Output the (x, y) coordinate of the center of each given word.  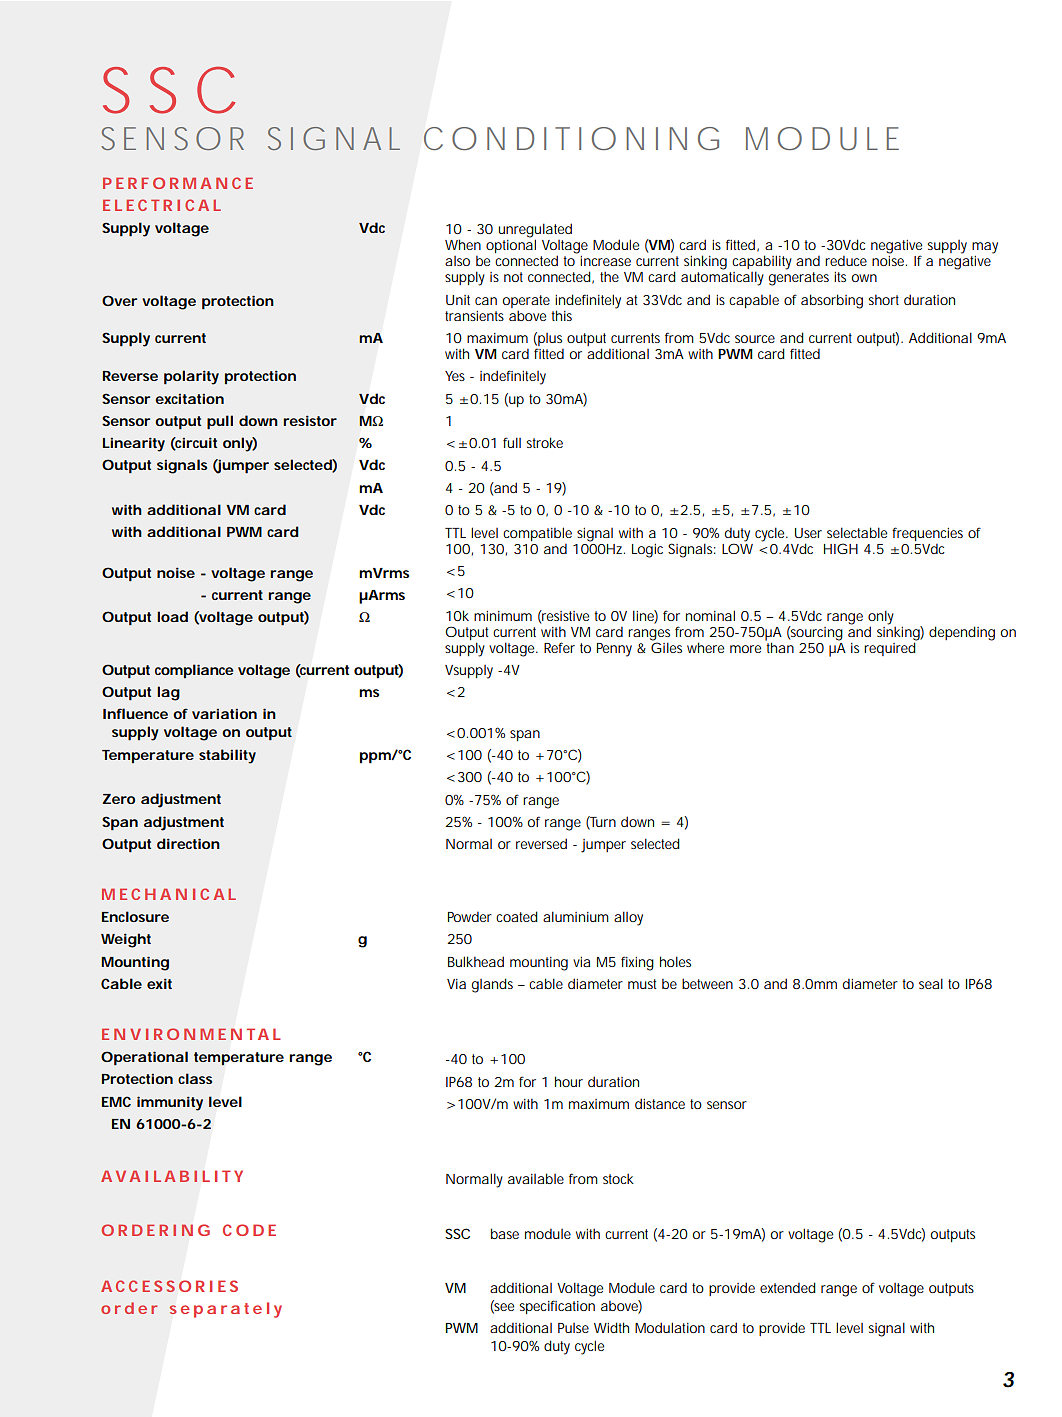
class (195, 1078)
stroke (545, 442)
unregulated (535, 231)
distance (660, 1103)
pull (220, 422)
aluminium (576, 916)
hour (569, 1081)
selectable (857, 532)
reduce (846, 260)
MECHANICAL (169, 894)
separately (225, 1310)
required (890, 648)
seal (931, 983)
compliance (194, 671)
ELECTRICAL (162, 205)
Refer (559, 647)
